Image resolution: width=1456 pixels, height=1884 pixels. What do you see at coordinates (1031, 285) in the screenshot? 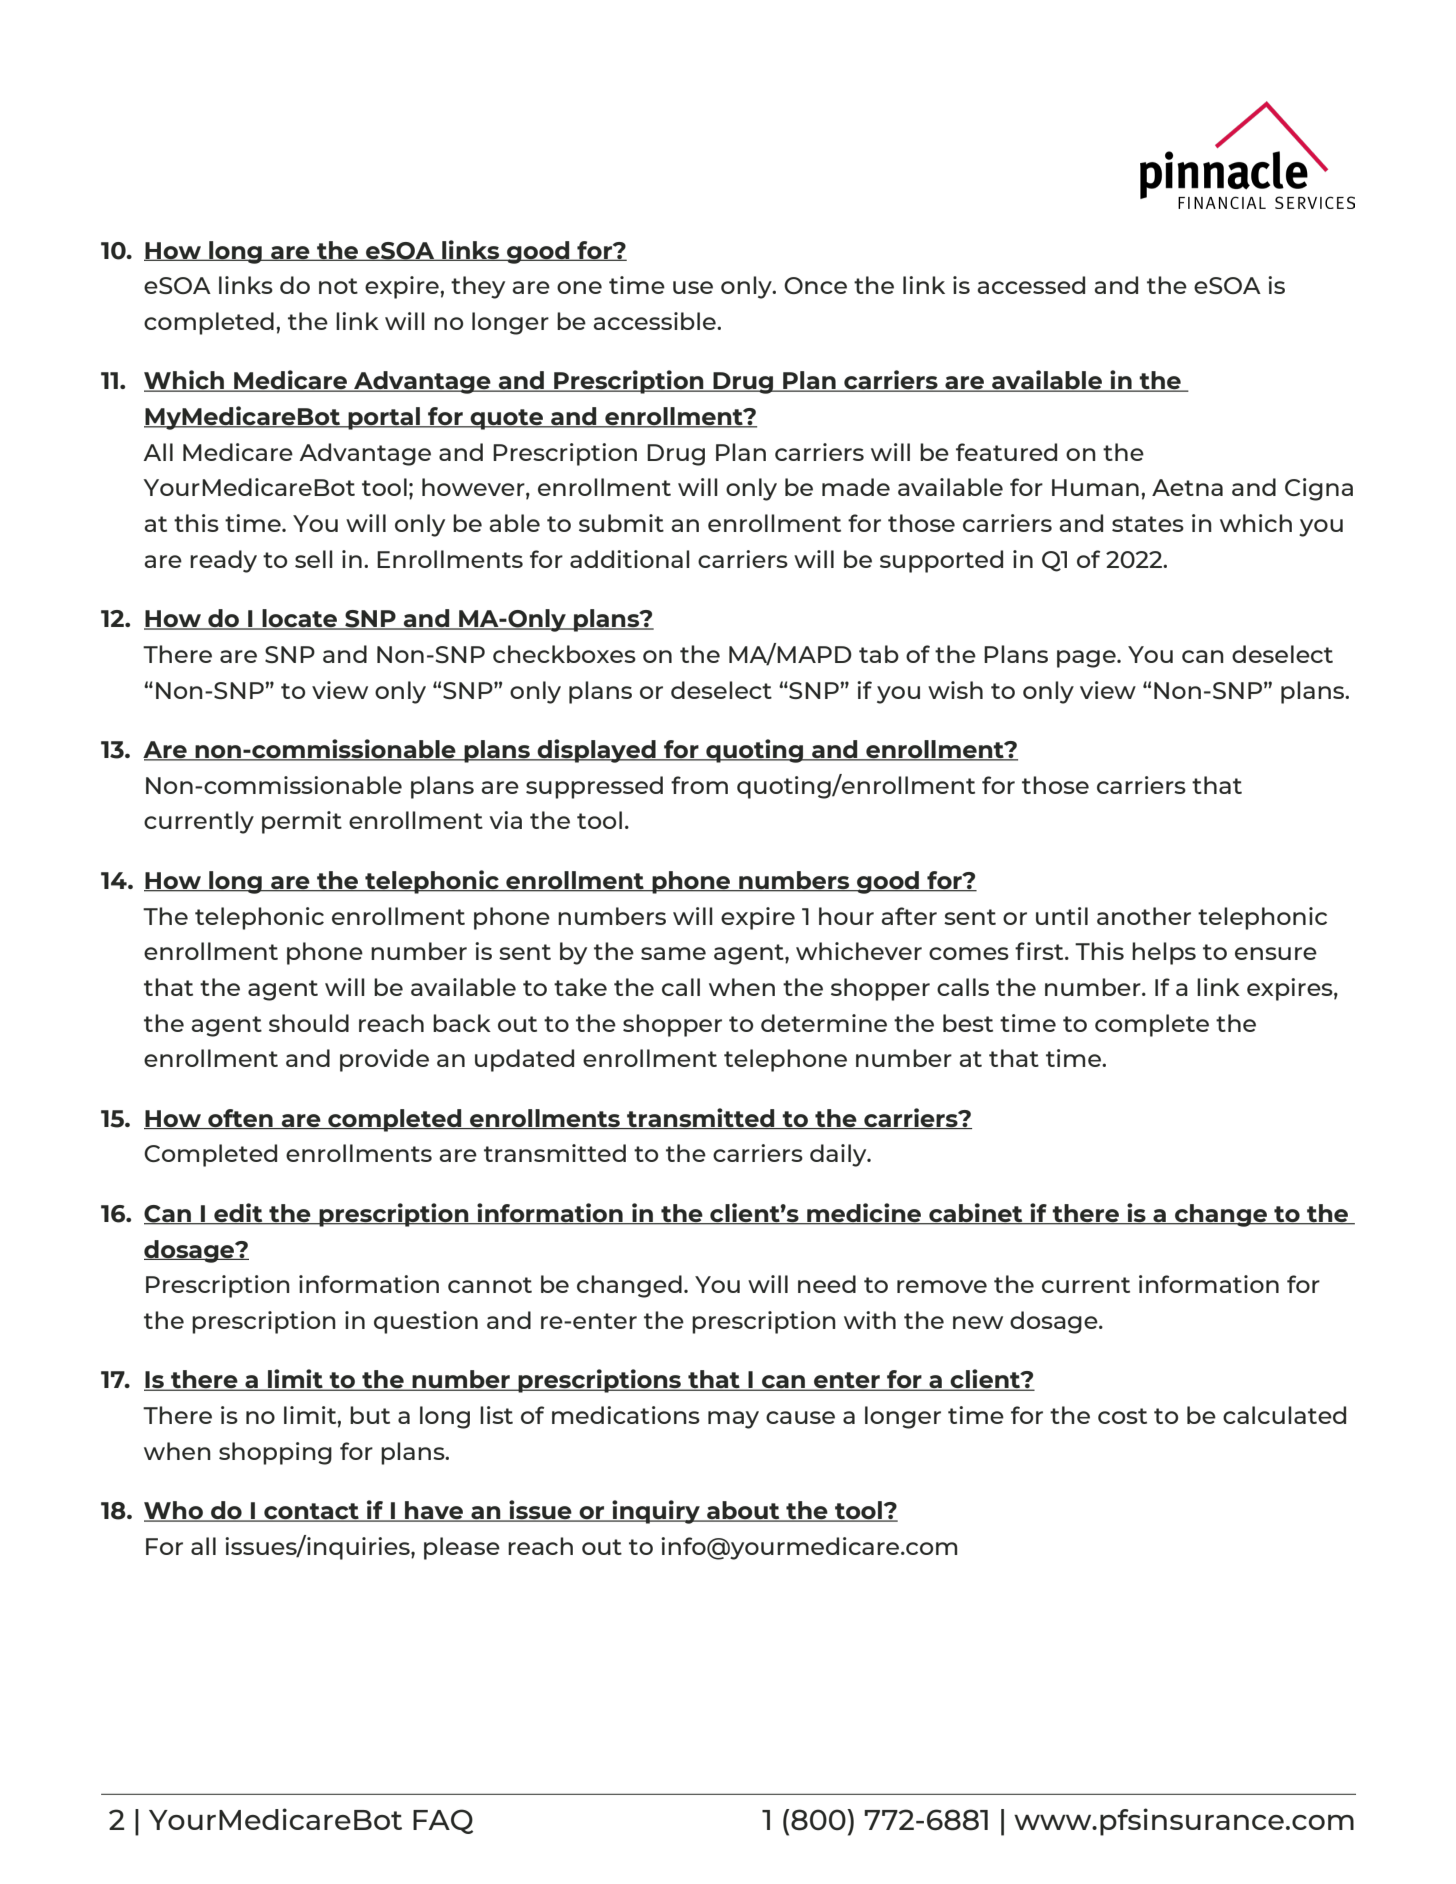
I see `accessed` at bounding box center [1031, 285].
